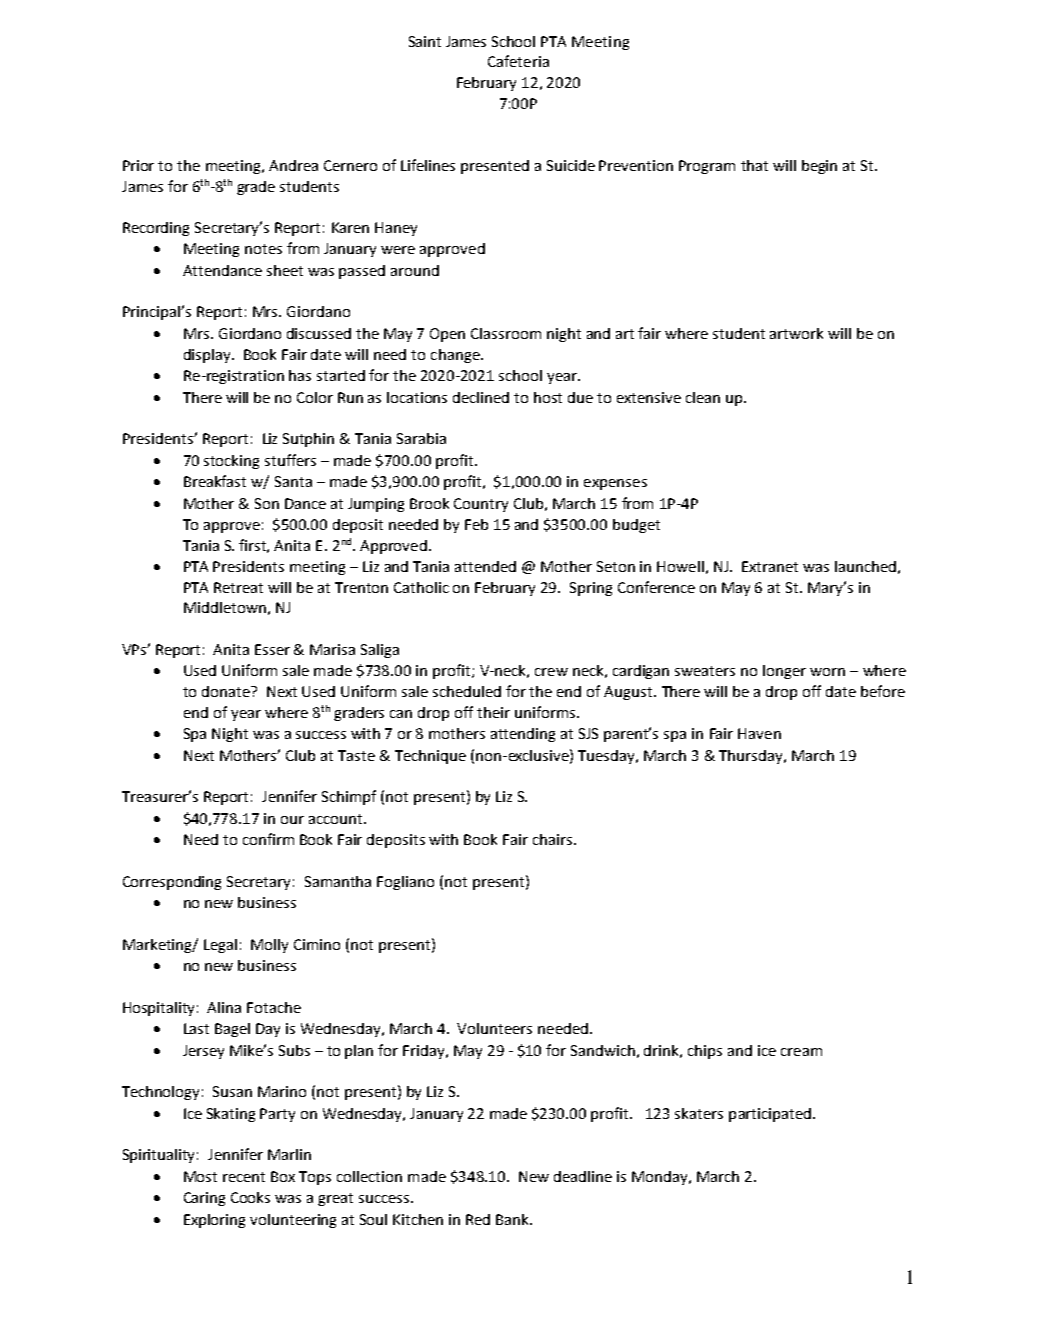 This document has width=1037, height=1342. I want to click on Andrea, so click(293, 165).
